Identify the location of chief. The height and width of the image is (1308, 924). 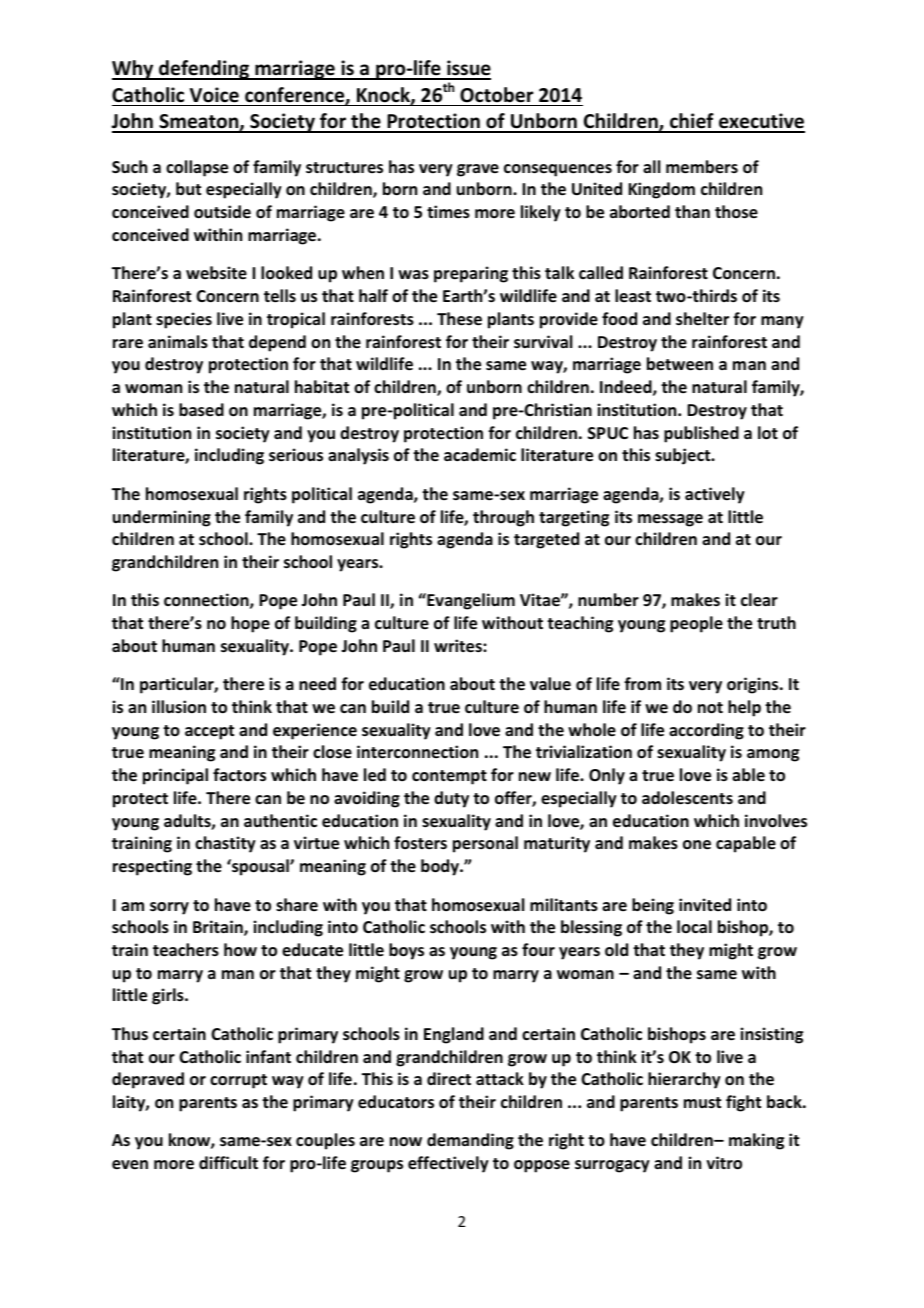
(692, 122).
